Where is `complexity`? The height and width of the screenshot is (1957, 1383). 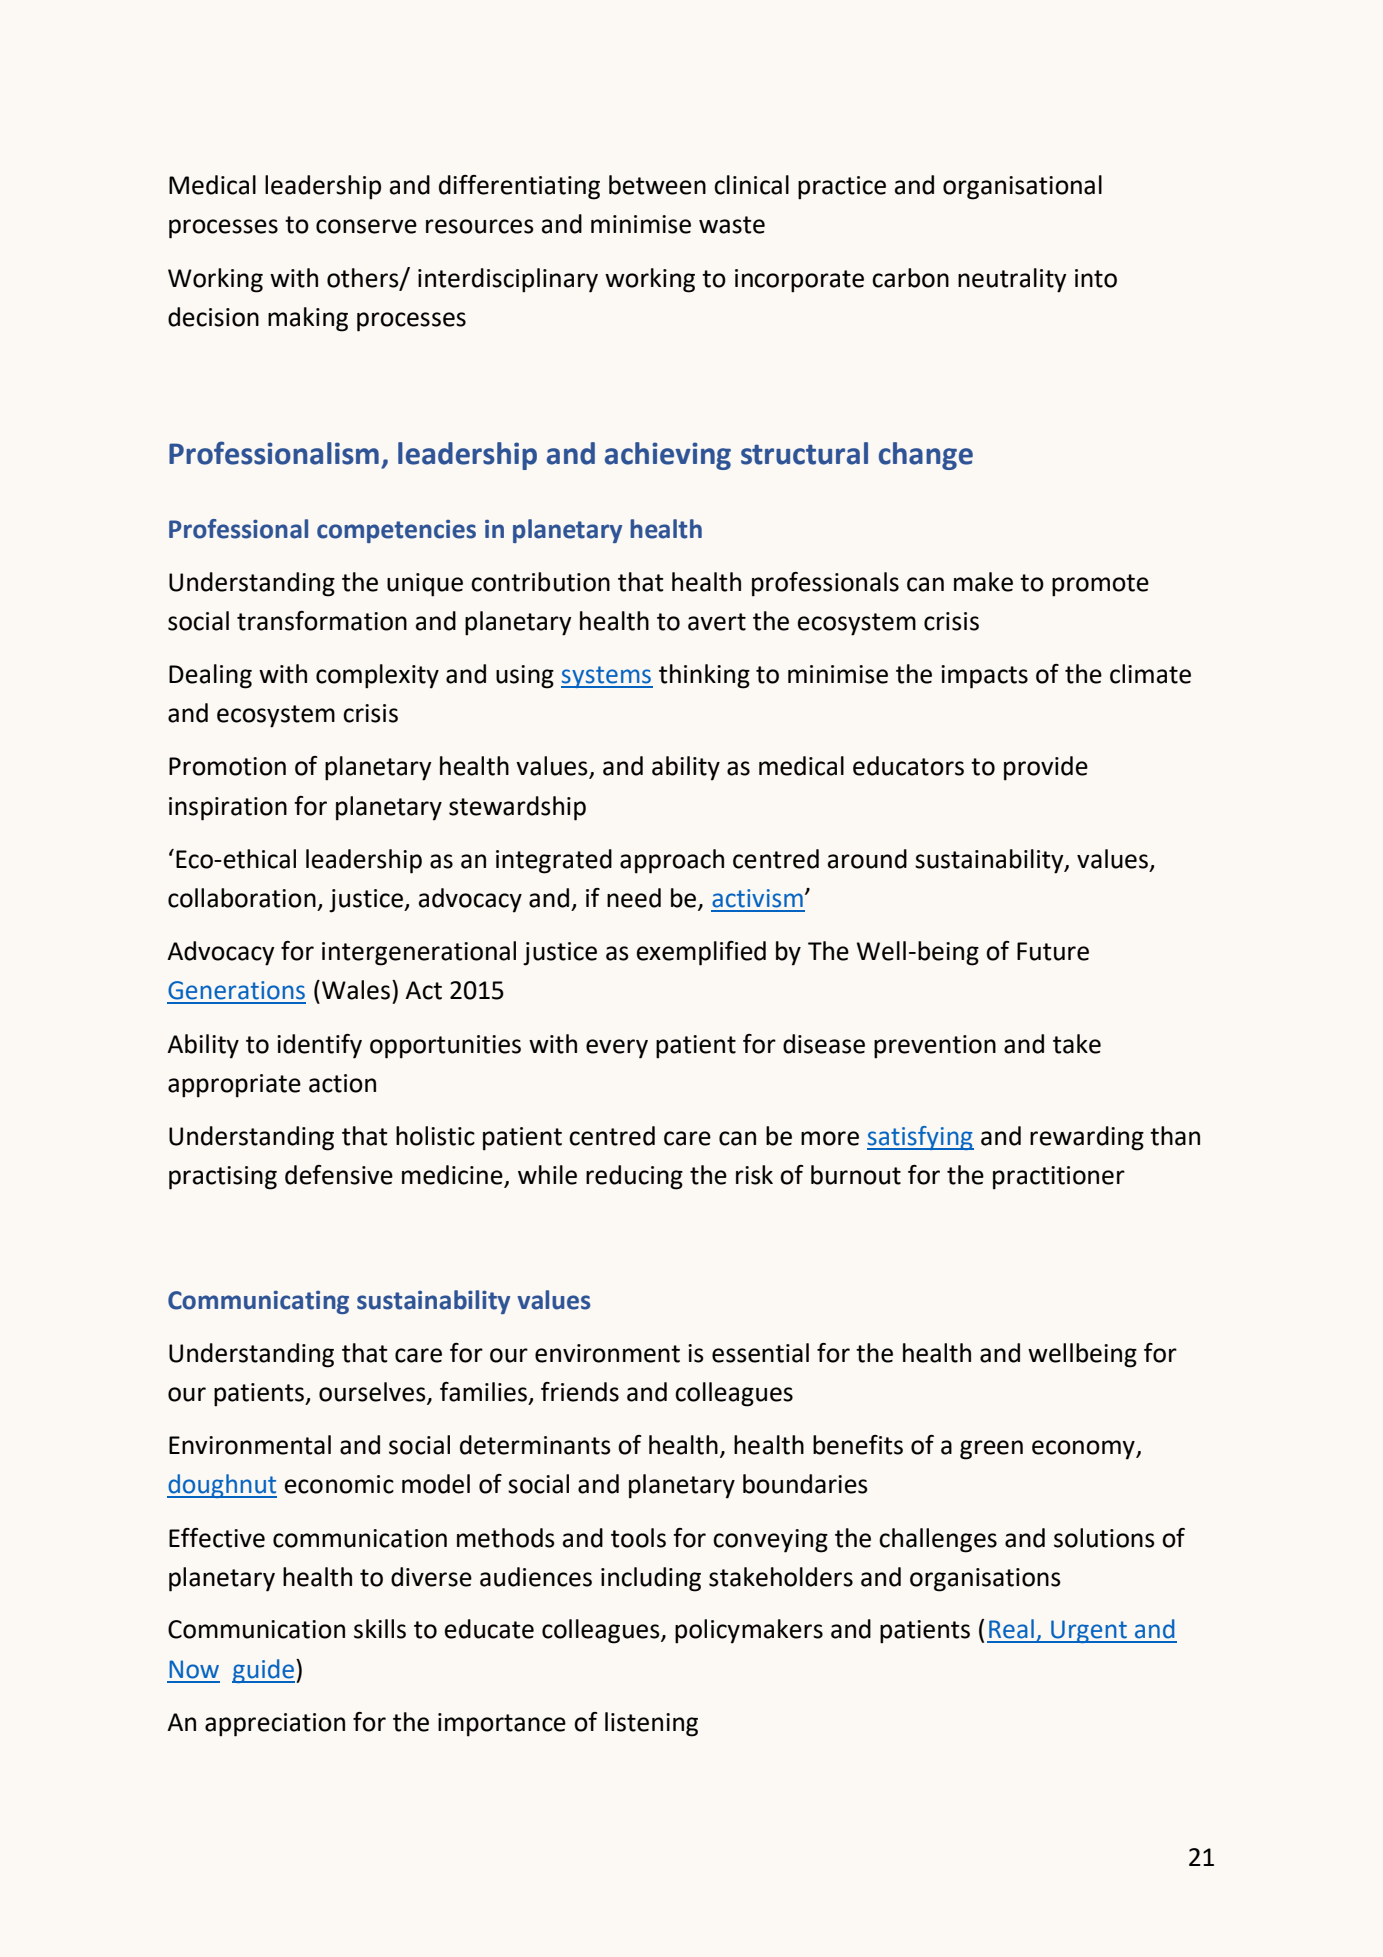
complexity is located at coordinates (377, 676).
